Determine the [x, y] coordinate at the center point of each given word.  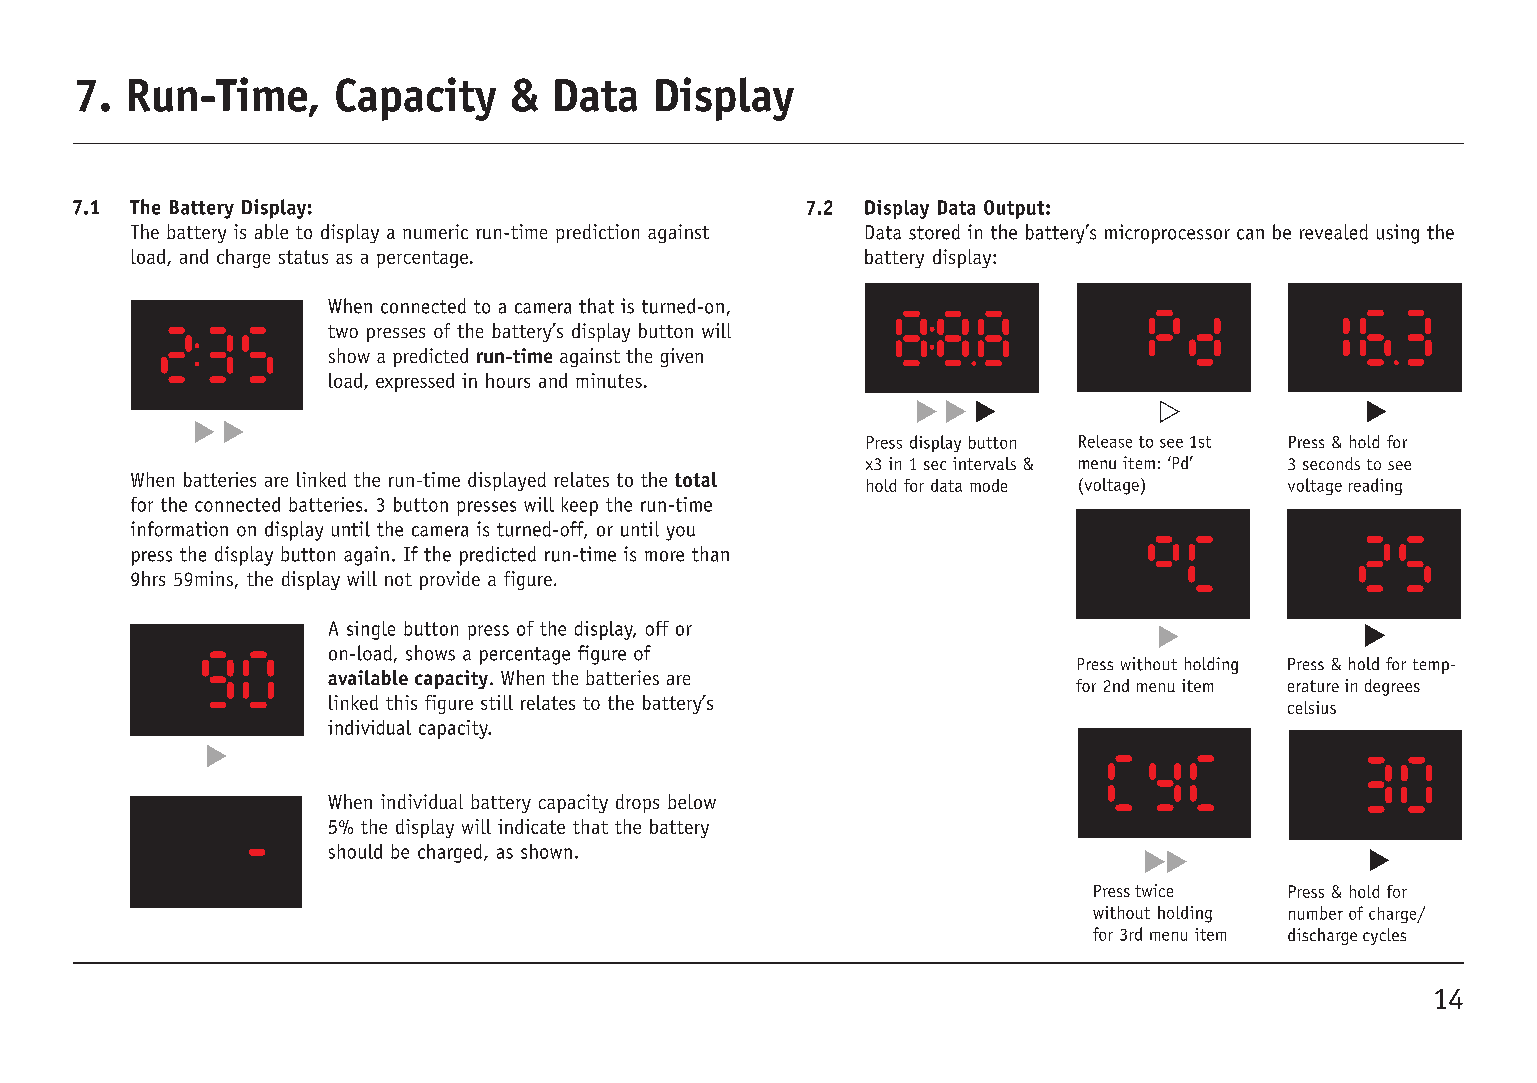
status [303, 257]
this [401, 702]
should [355, 851]
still [497, 702]
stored [934, 232]
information [179, 529]
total [696, 479]
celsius [1312, 707]
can [1250, 234]
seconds [1331, 463]
